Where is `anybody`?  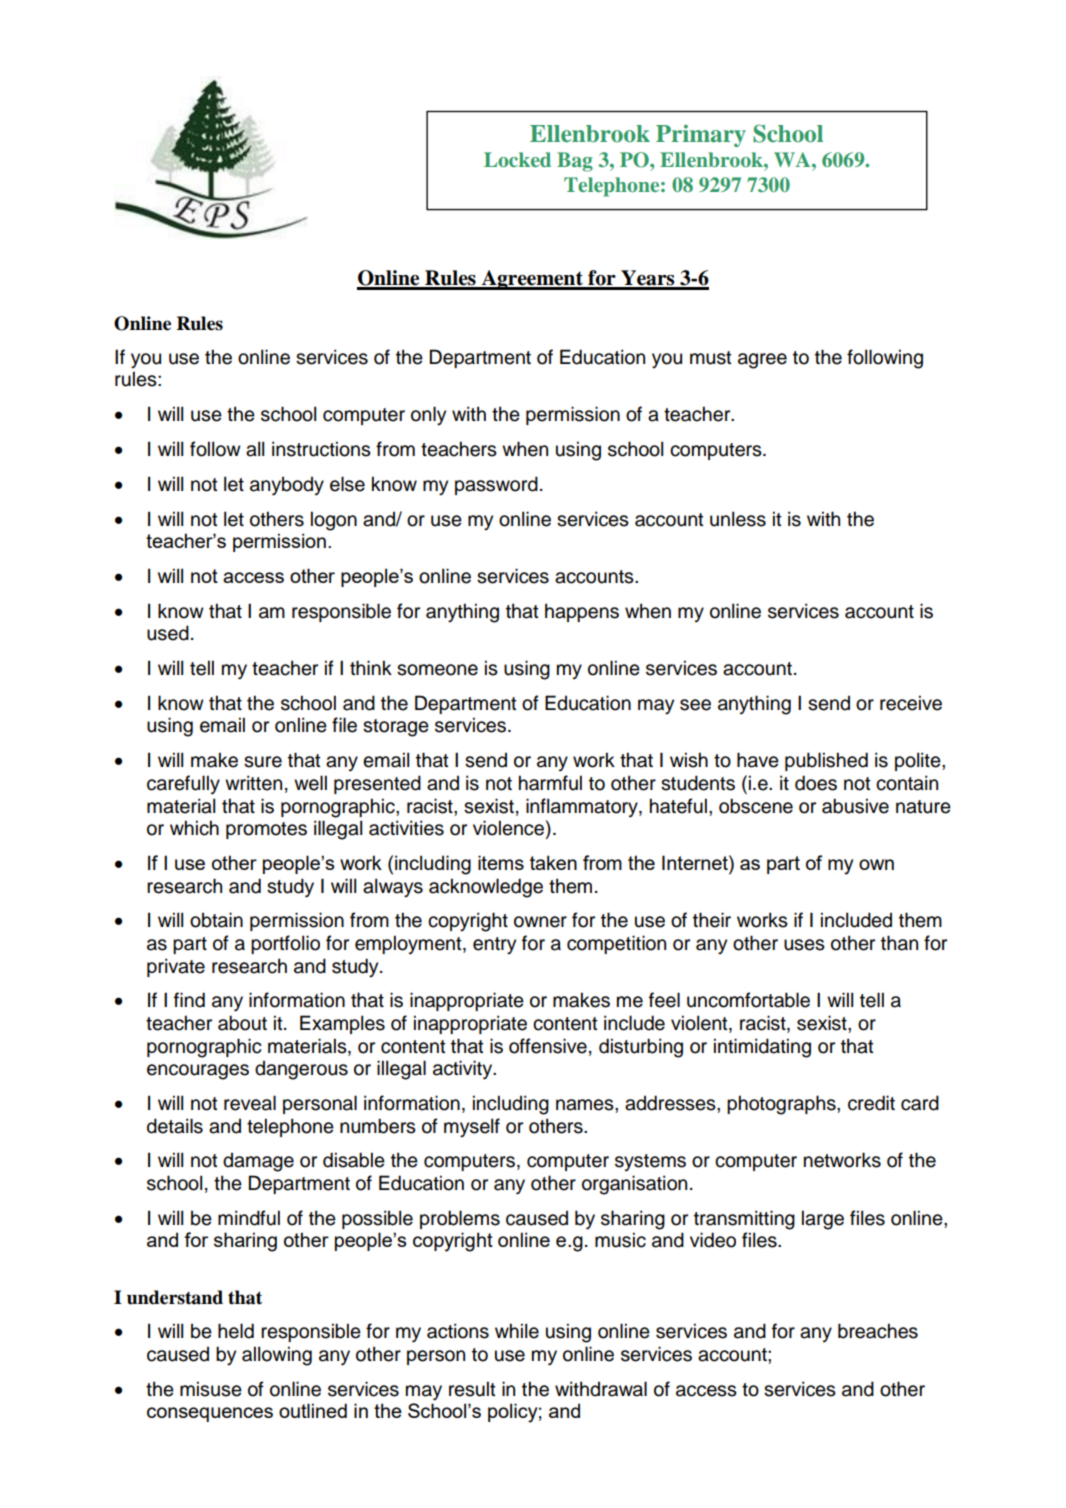
anybody is located at coordinates (287, 486).
